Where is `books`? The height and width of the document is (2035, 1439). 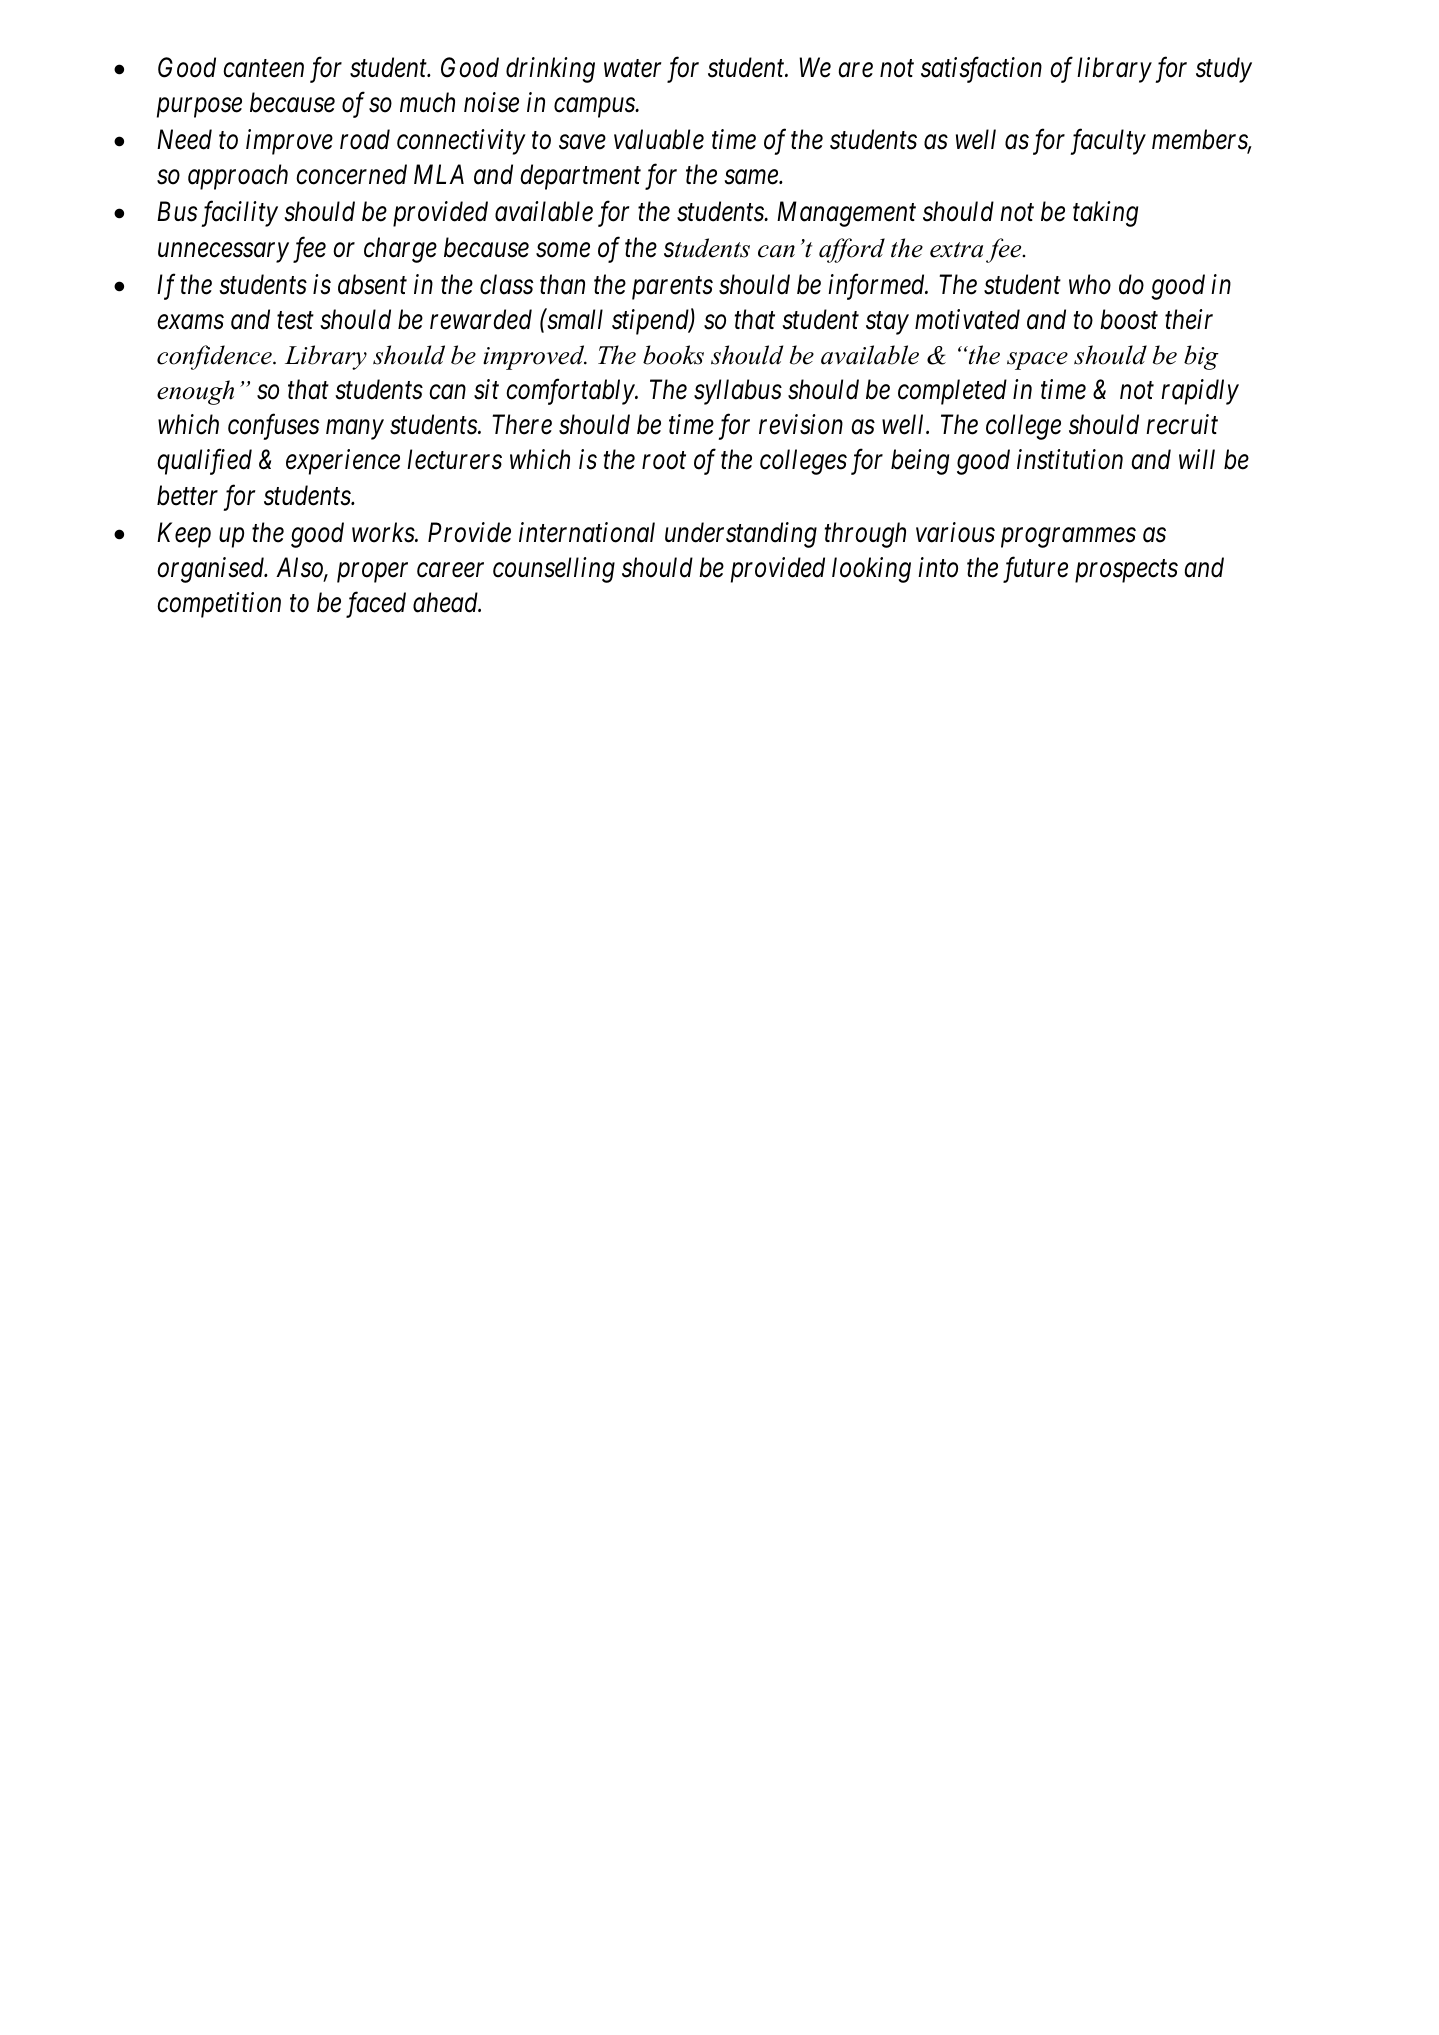
books is located at coordinates (673, 355).
